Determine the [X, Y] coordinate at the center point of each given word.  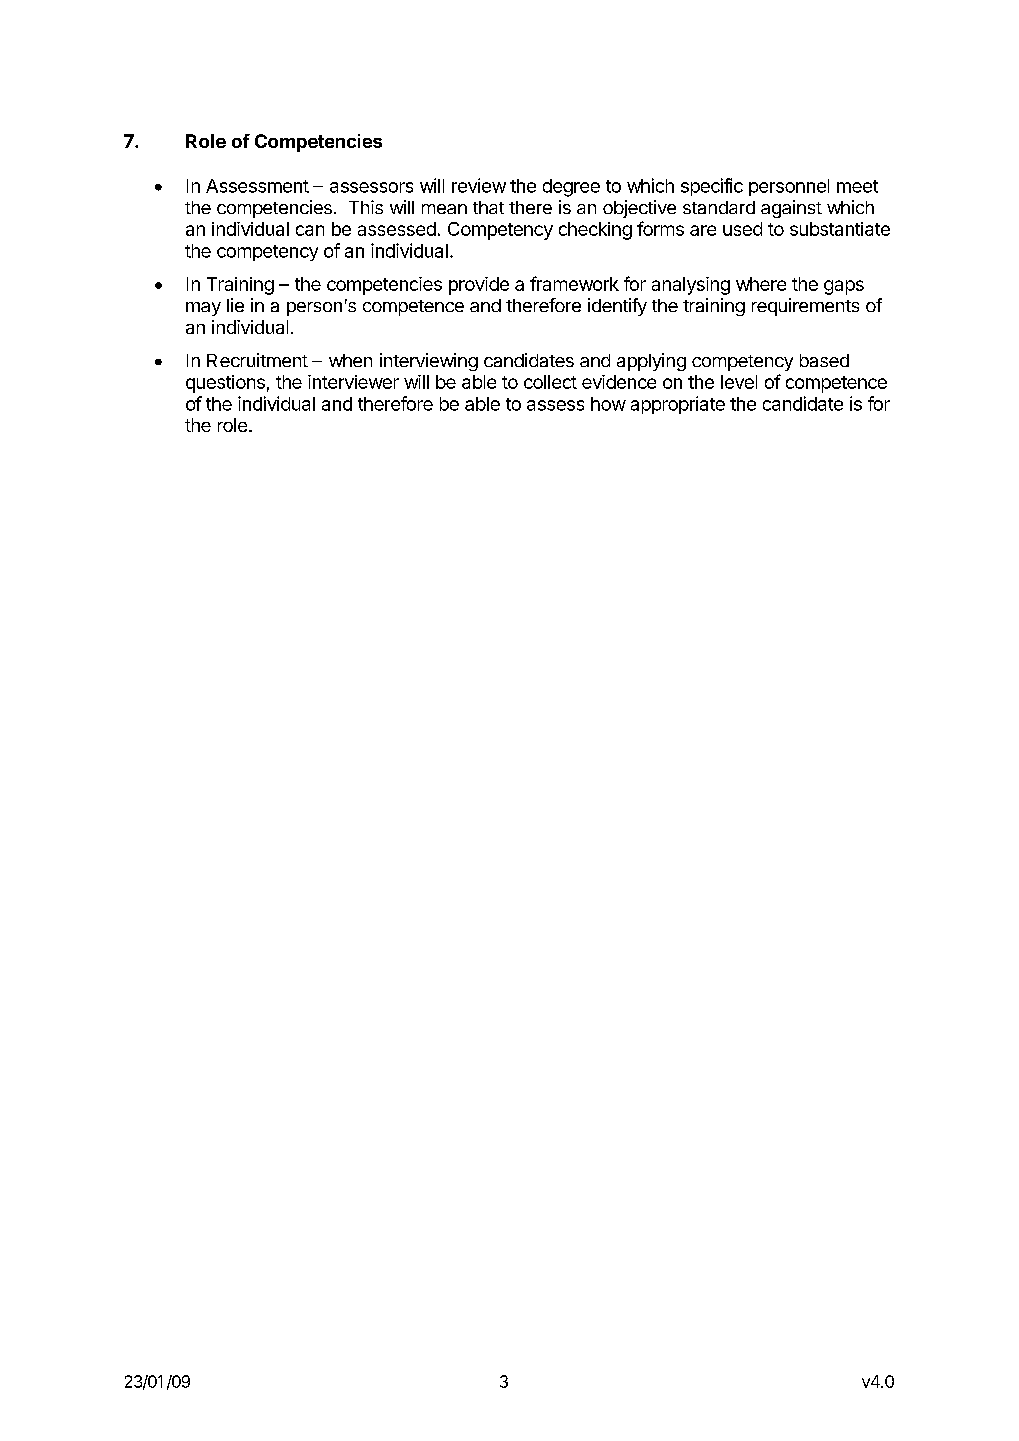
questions [225, 384]
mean [444, 209]
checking [595, 231]
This [366, 207]
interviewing [429, 362]
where [761, 284]
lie [235, 305]
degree [571, 188]
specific [712, 187]
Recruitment [257, 360]
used [742, 229]
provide [479, 286]
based [824, 360]
